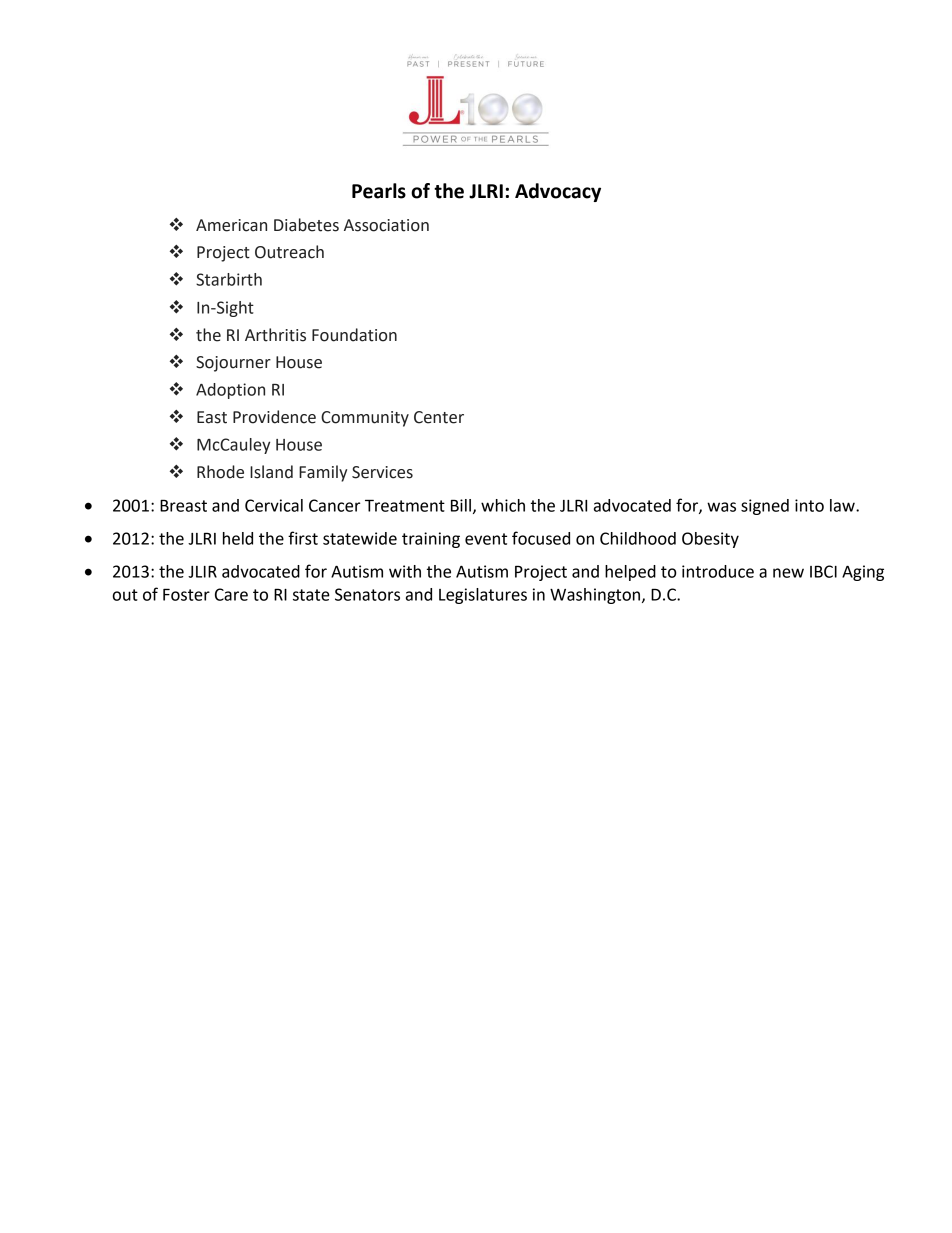  I want to click on Care, so click(231, 594).
